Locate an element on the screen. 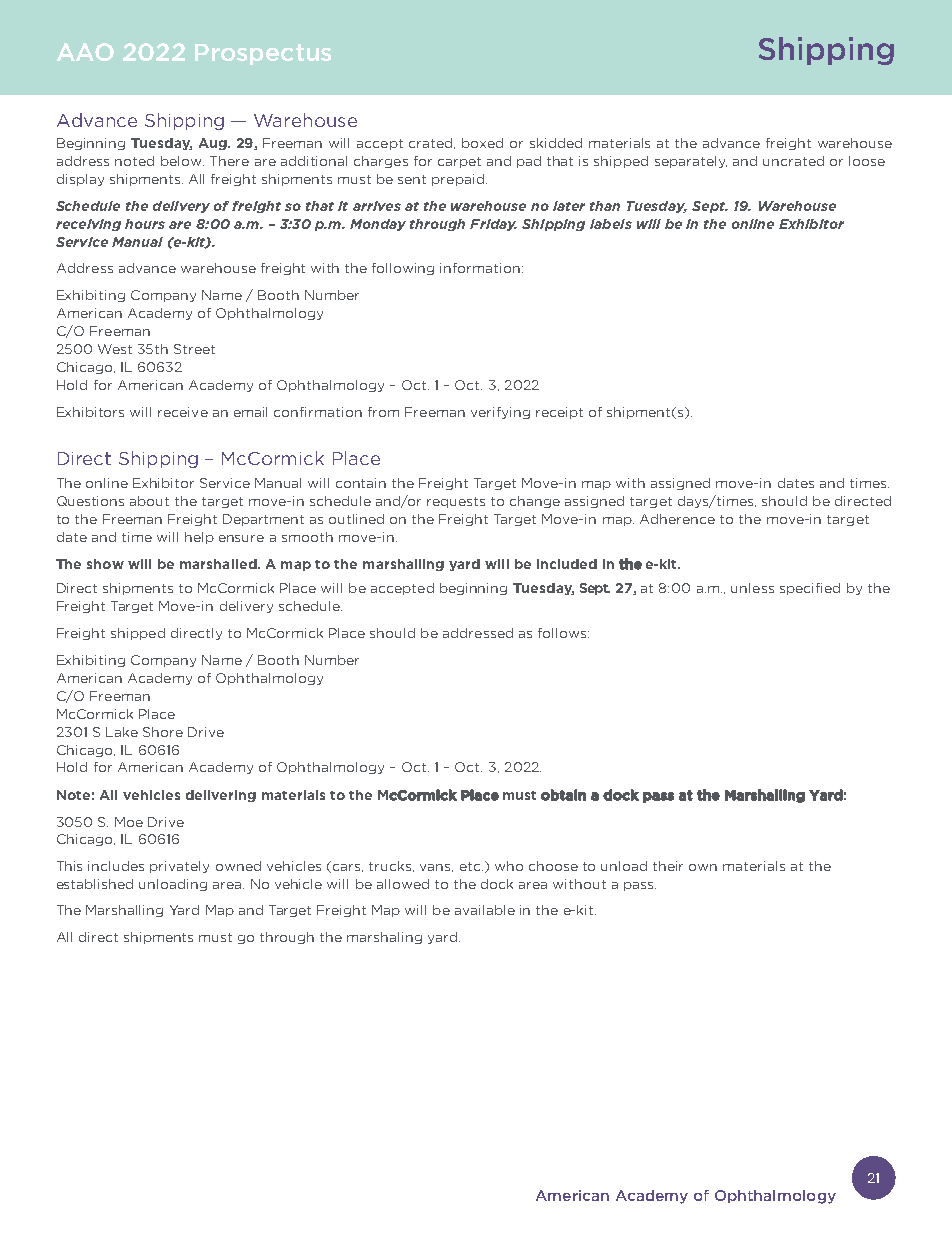 The width and height of the screenshot is (952, 1233). separately is located at coordinates (691, 162).
